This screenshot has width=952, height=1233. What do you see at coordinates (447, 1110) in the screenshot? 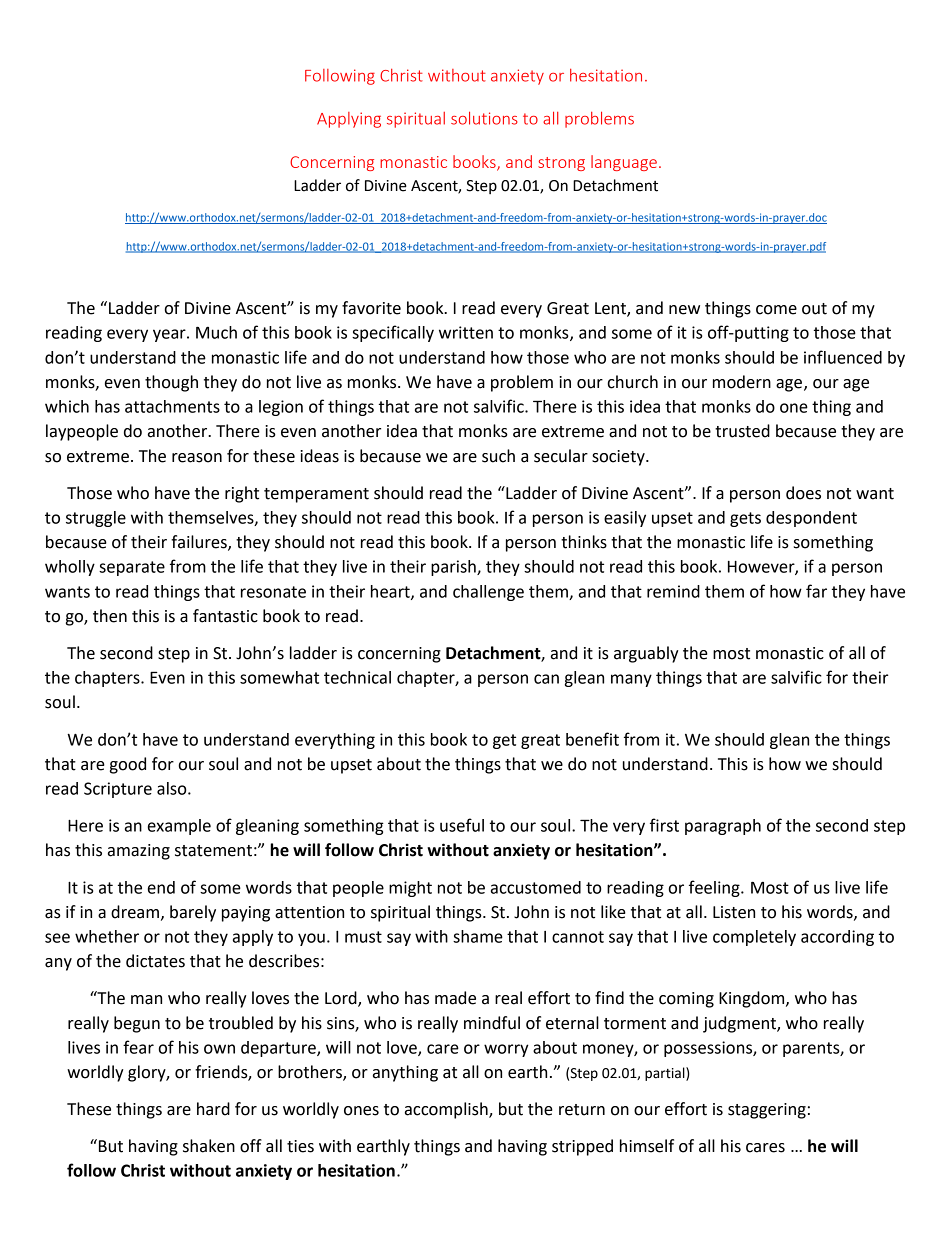
I see `accomplish` at bounding box center [447, 1110].
